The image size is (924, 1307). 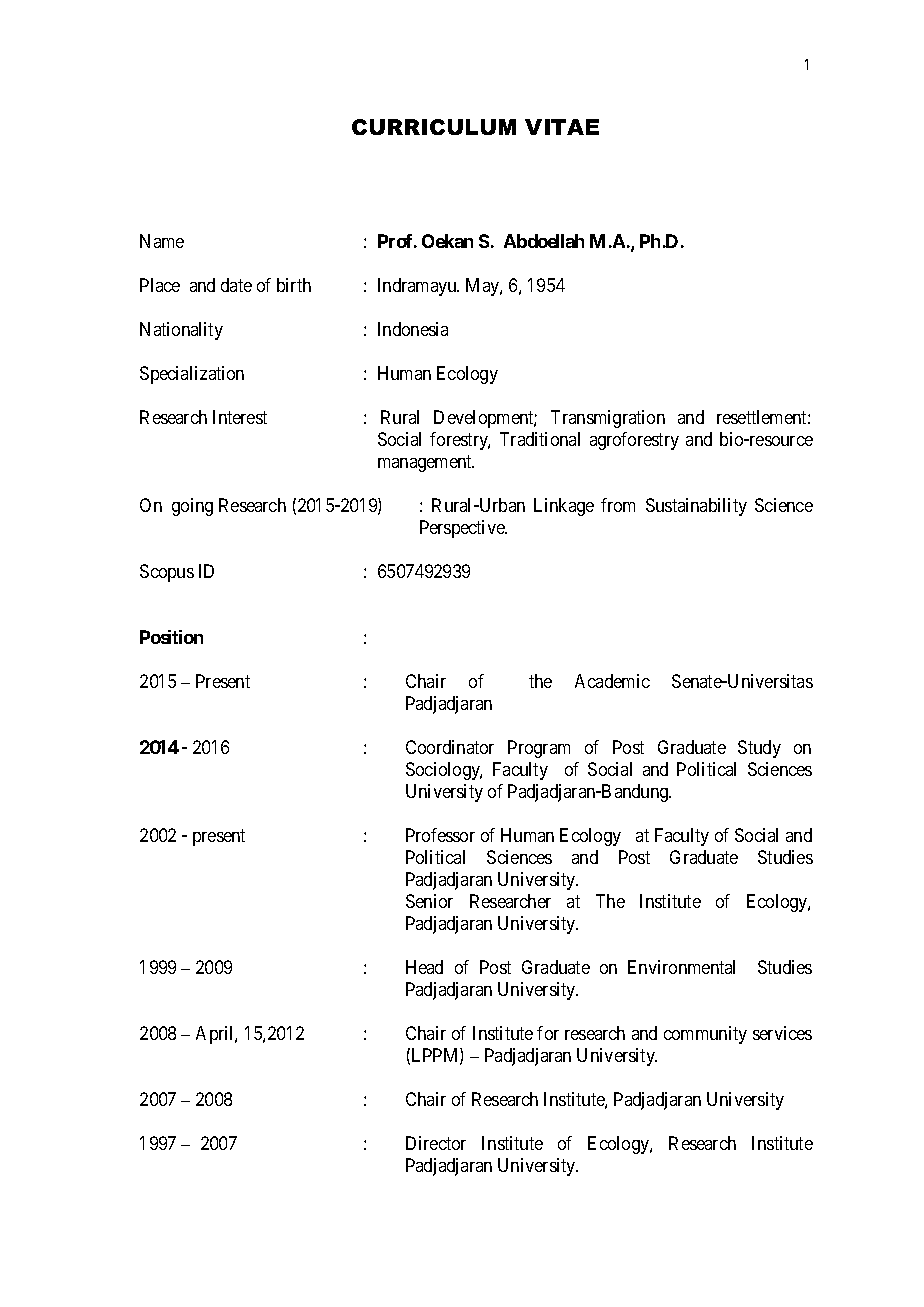 What do you see at coordinates (434, 127) in the page?
I see `CURRICULUM` at bounding box center [434, 127].
